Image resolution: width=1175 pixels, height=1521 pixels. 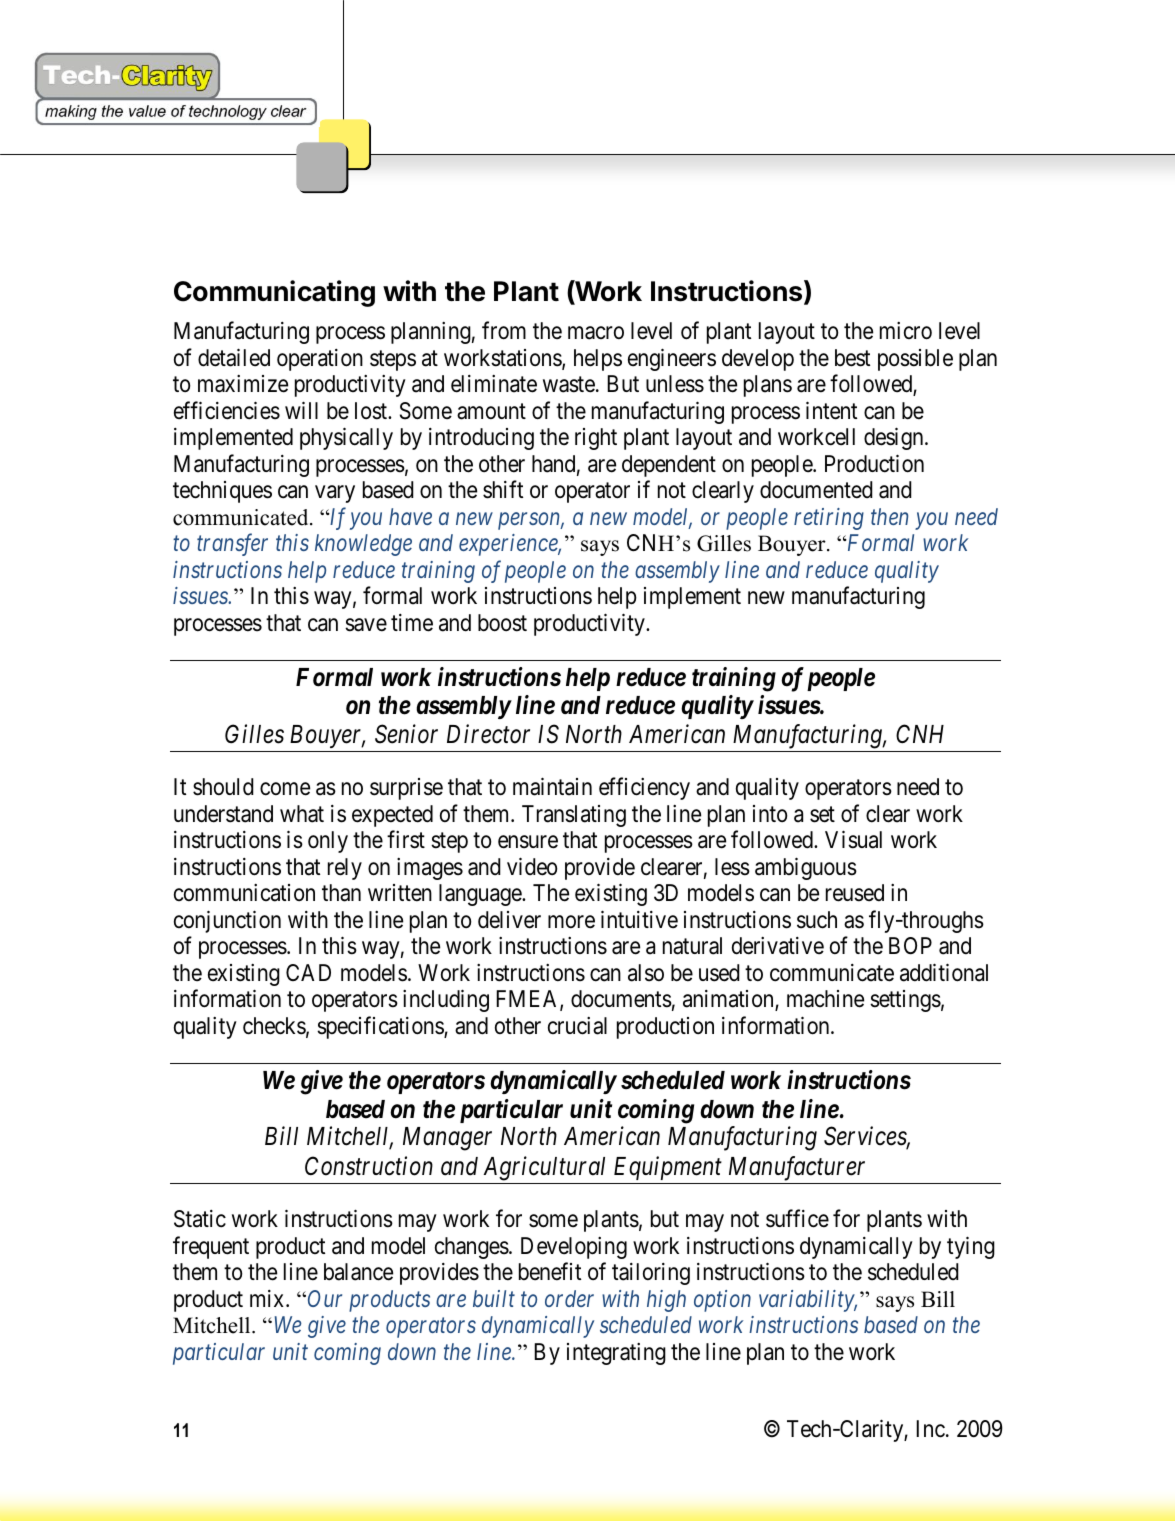 I want to click on then, so click(x=889, y=516).
